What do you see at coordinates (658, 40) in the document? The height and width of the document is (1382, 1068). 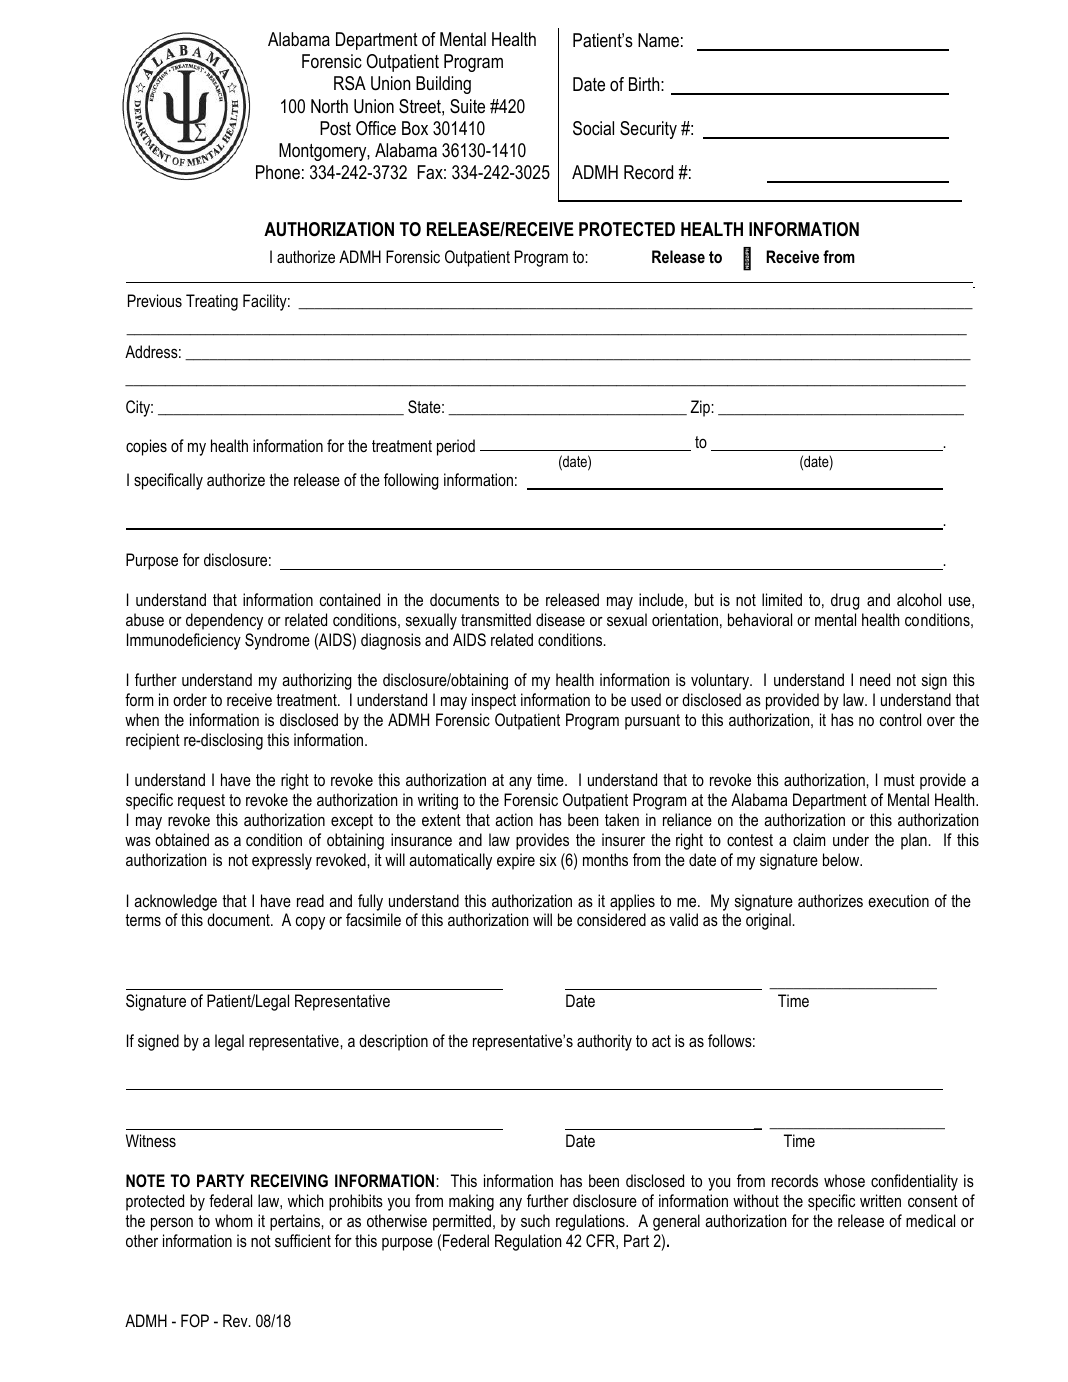 I see `Name` at bounding box center [658, 40].
